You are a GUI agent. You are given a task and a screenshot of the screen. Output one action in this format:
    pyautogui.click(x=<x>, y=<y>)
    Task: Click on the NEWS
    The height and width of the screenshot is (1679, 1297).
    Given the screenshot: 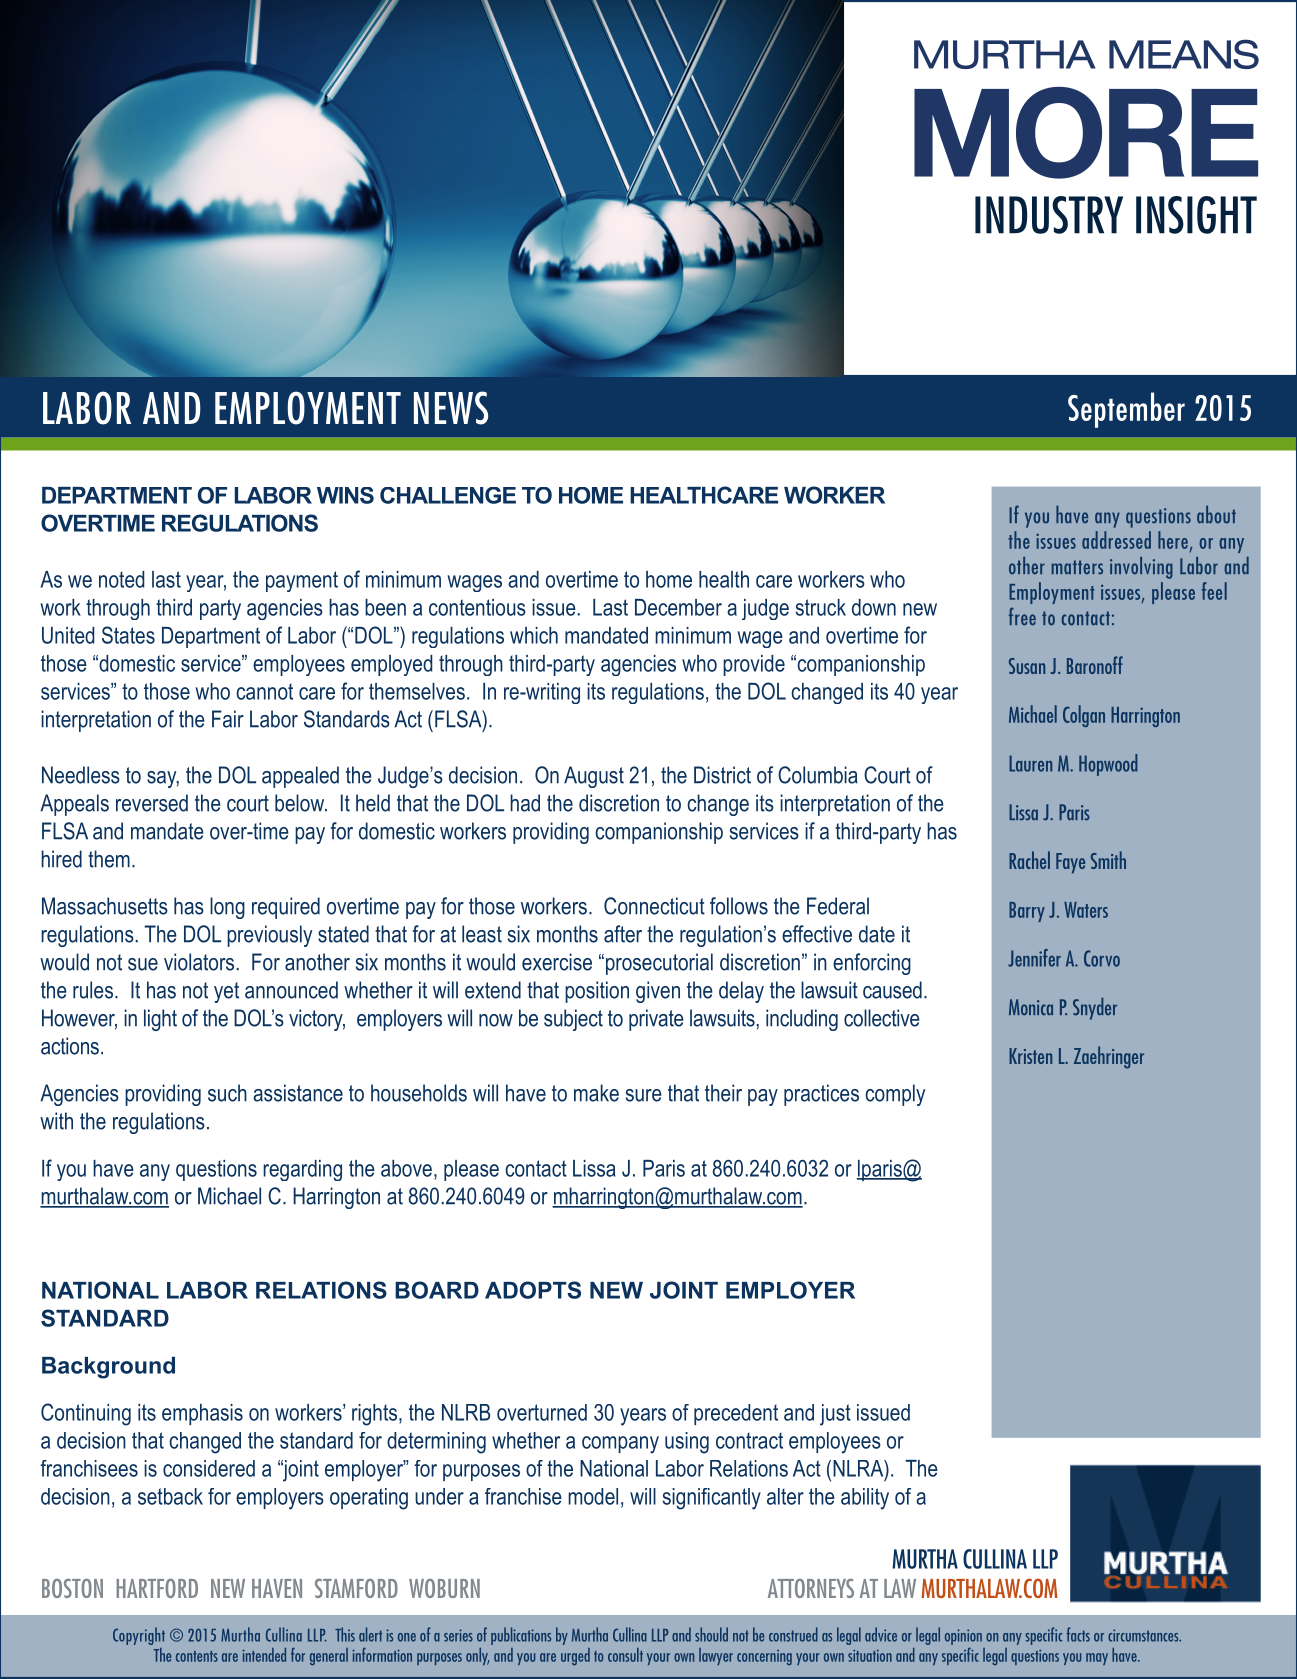 What is the action you would take?
    pyautogui.click(x=451, y=408)
